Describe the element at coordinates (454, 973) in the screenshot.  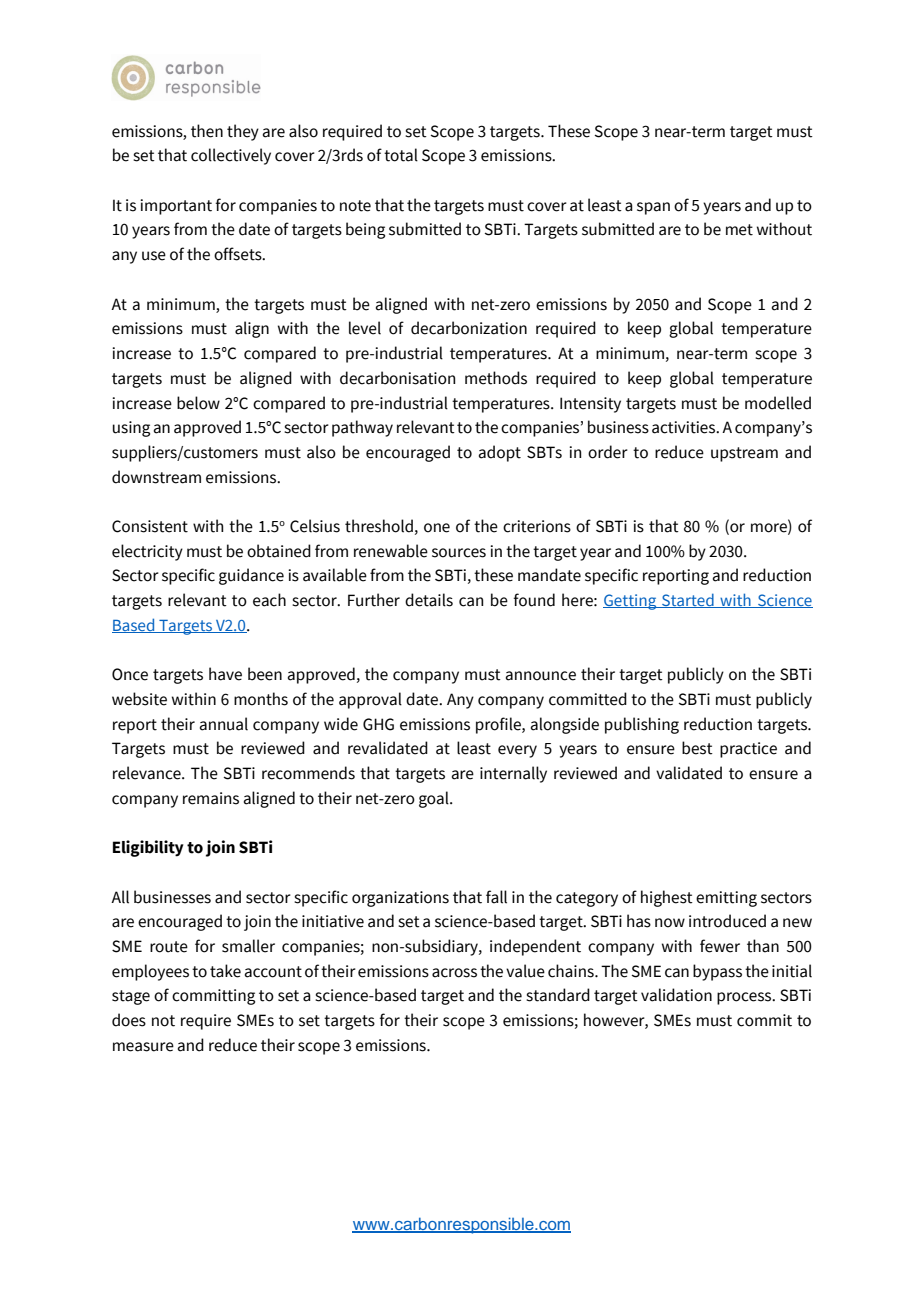
I see `across` at that location.
